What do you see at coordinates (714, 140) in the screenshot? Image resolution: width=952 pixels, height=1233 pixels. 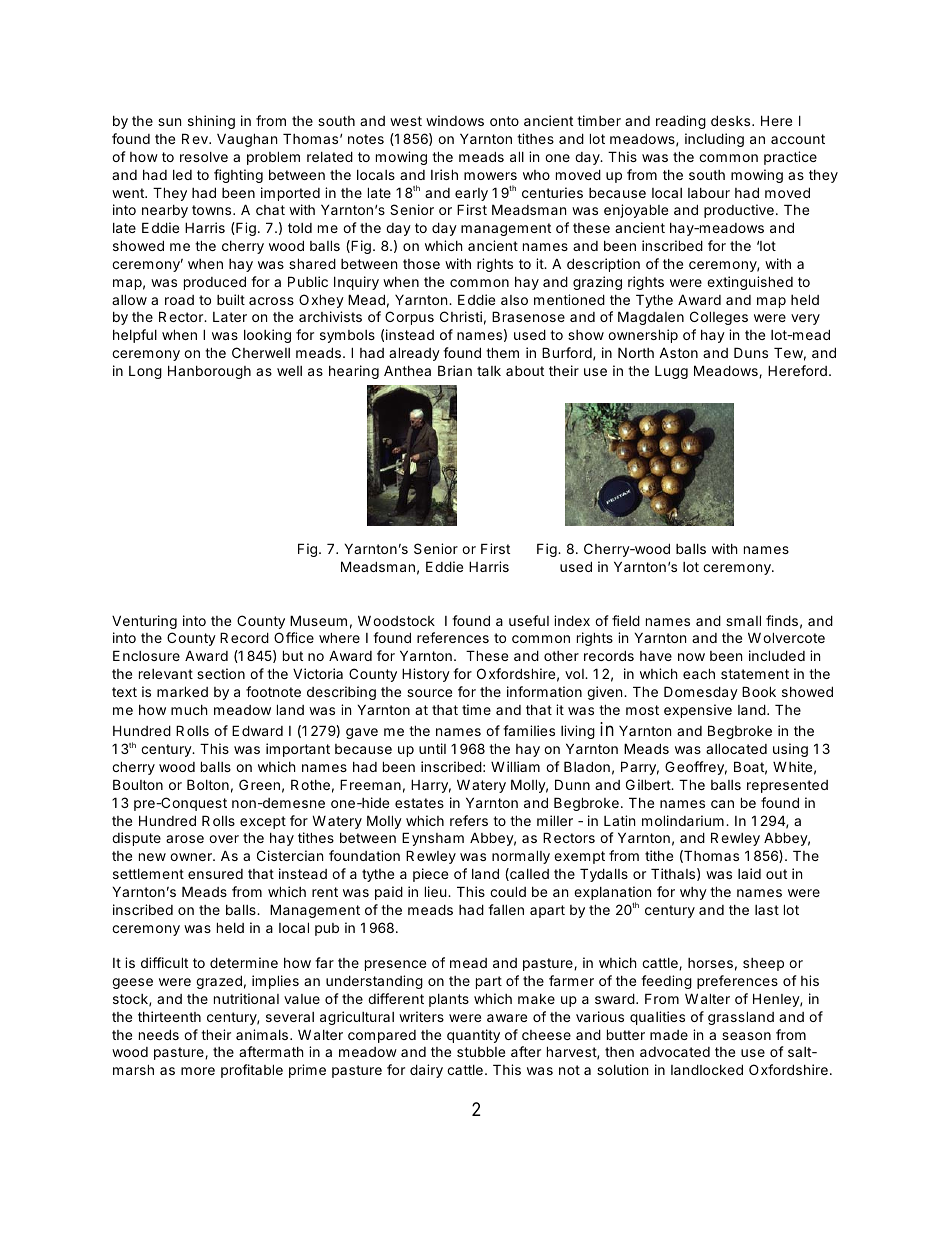 I see `including` at bounding box center [714, 140].
